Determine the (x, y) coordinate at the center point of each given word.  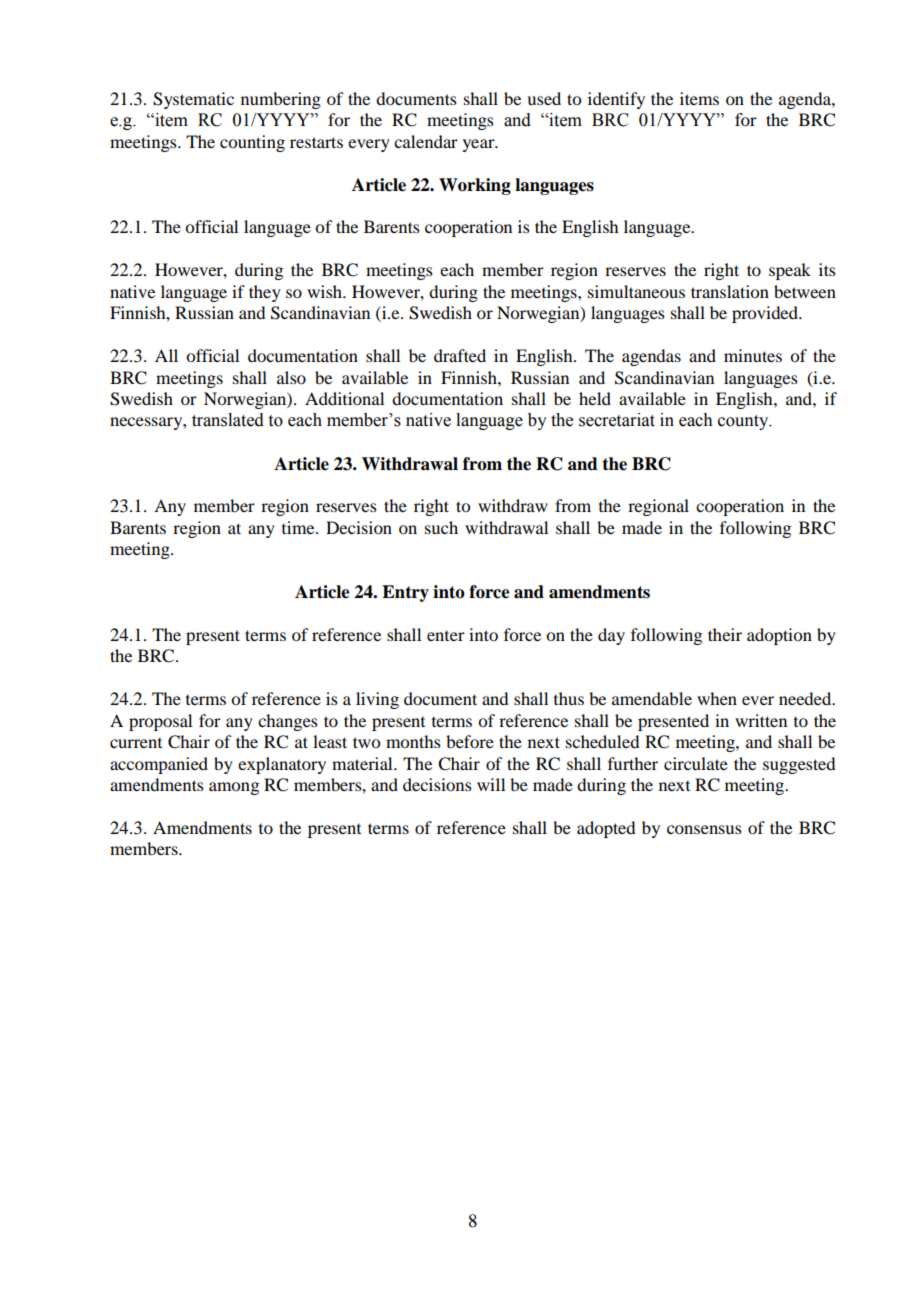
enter (446, 636)
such (441, 527)
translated (228, 420)
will (491, 784)
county (744, 422)
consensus (704, 829)
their (725, 634)
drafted (460, 355)
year (480, 145)
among (234, 788)
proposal (160, 722)
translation (730, 291)
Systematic (193, 100)
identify (616, 100)
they (265, 293)
